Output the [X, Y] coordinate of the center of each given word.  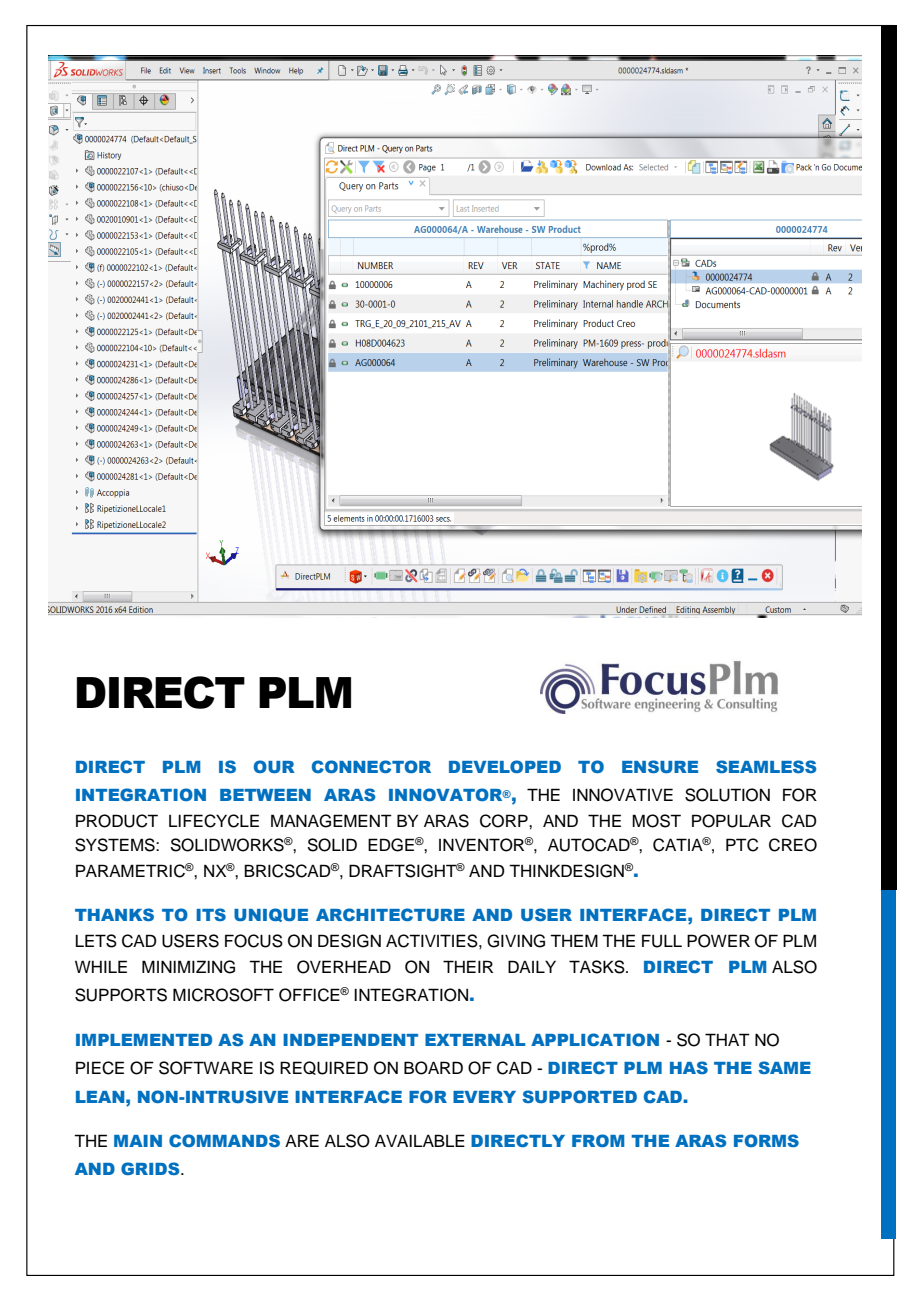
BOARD [433, 1068]
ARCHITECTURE [390, 914]
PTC [742, 845]
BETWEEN [265, 795]
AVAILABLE [420, 1140]
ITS [211, 914]
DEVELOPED [505, 766]
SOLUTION [727, 795]
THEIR [468, 966]
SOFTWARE [206, 1068]
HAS [689, 1067]
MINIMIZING [188, 967]
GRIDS [151, 1168]
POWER [718, 941]
